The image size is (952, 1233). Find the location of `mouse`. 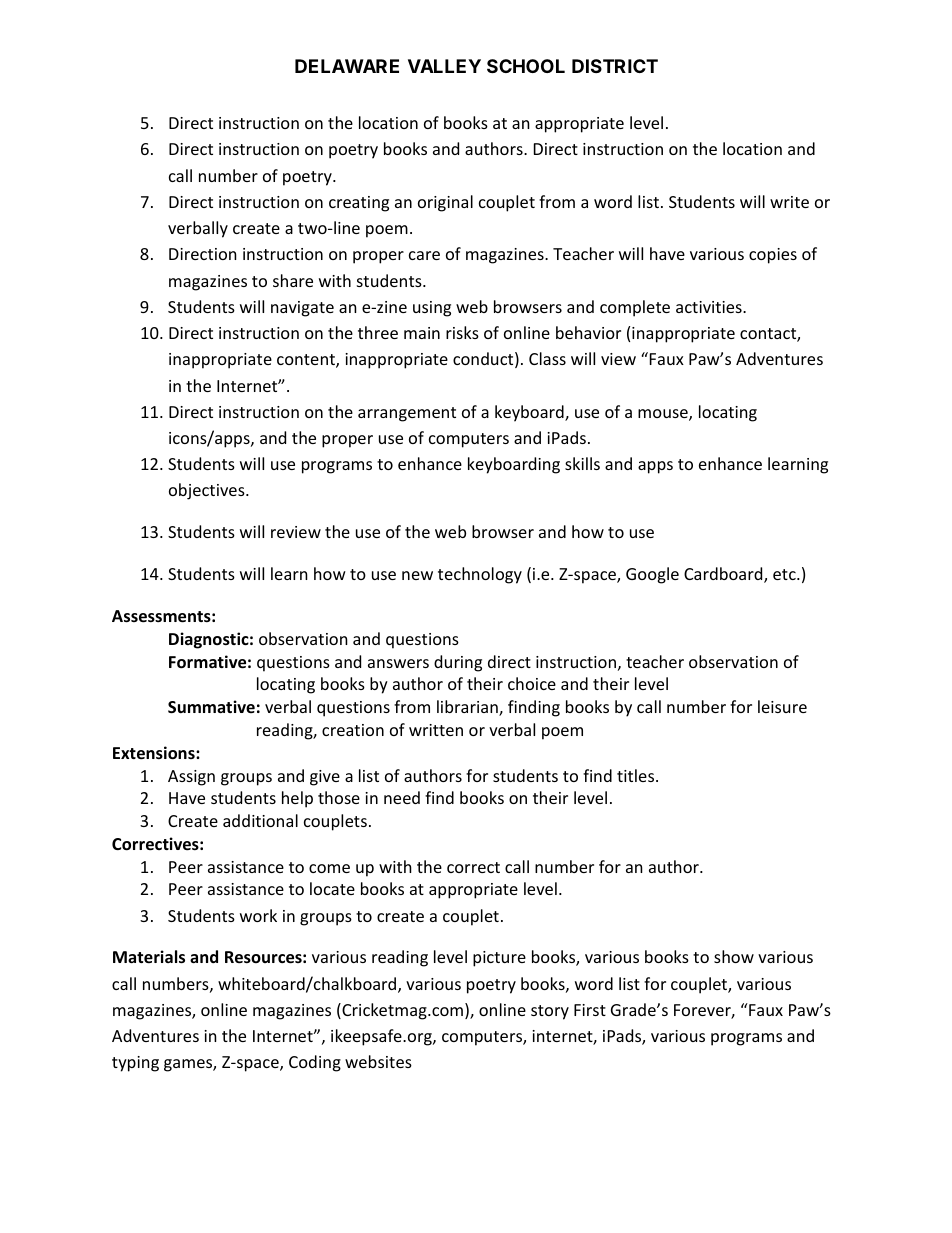

mouse is located at coordinates (664, 415).
